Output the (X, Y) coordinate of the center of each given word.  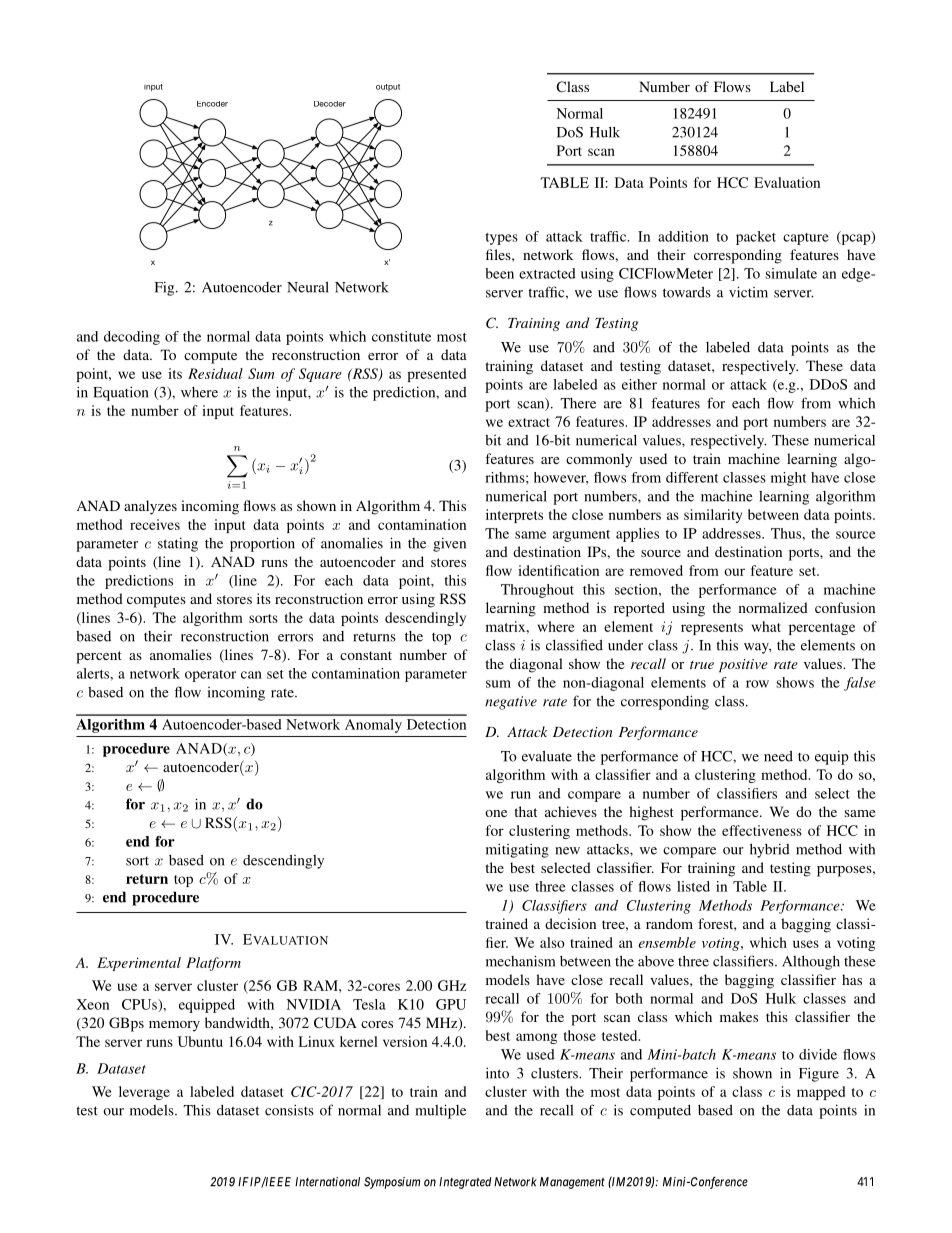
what (766, 626)
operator (210, 676)
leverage (144, 1093)
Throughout (537, 591)
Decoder (330, 104)
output (388, 87)
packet (756, 238)
